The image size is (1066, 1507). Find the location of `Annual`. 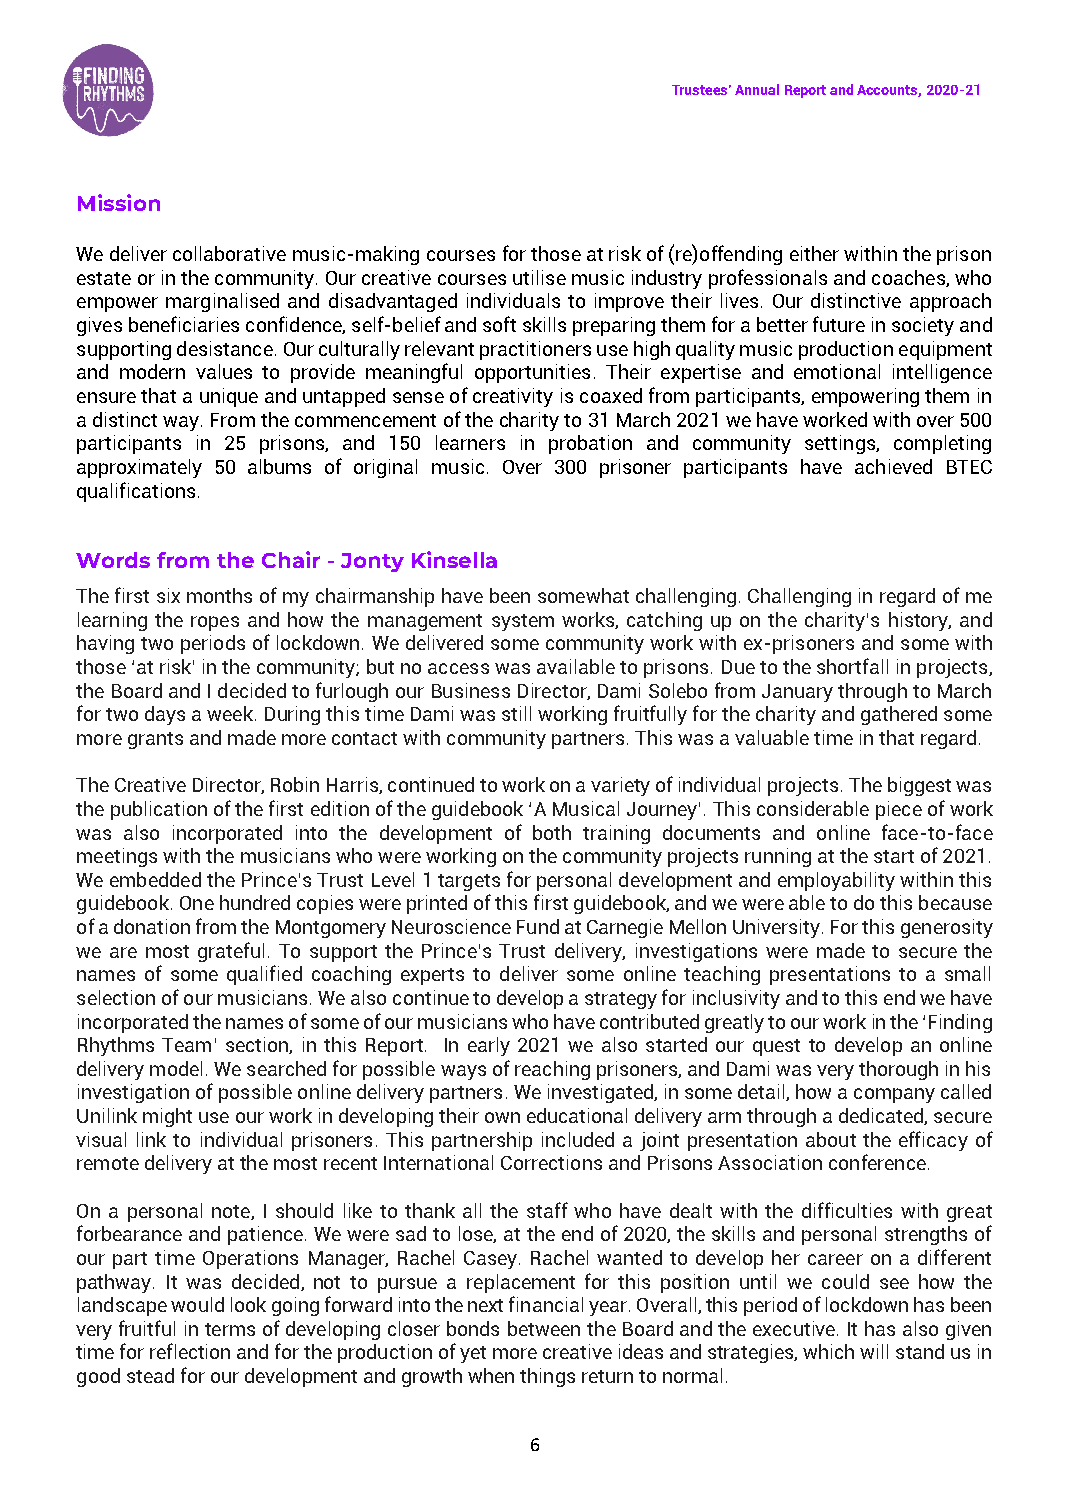

Annual is located at coordinates (757, 89).
